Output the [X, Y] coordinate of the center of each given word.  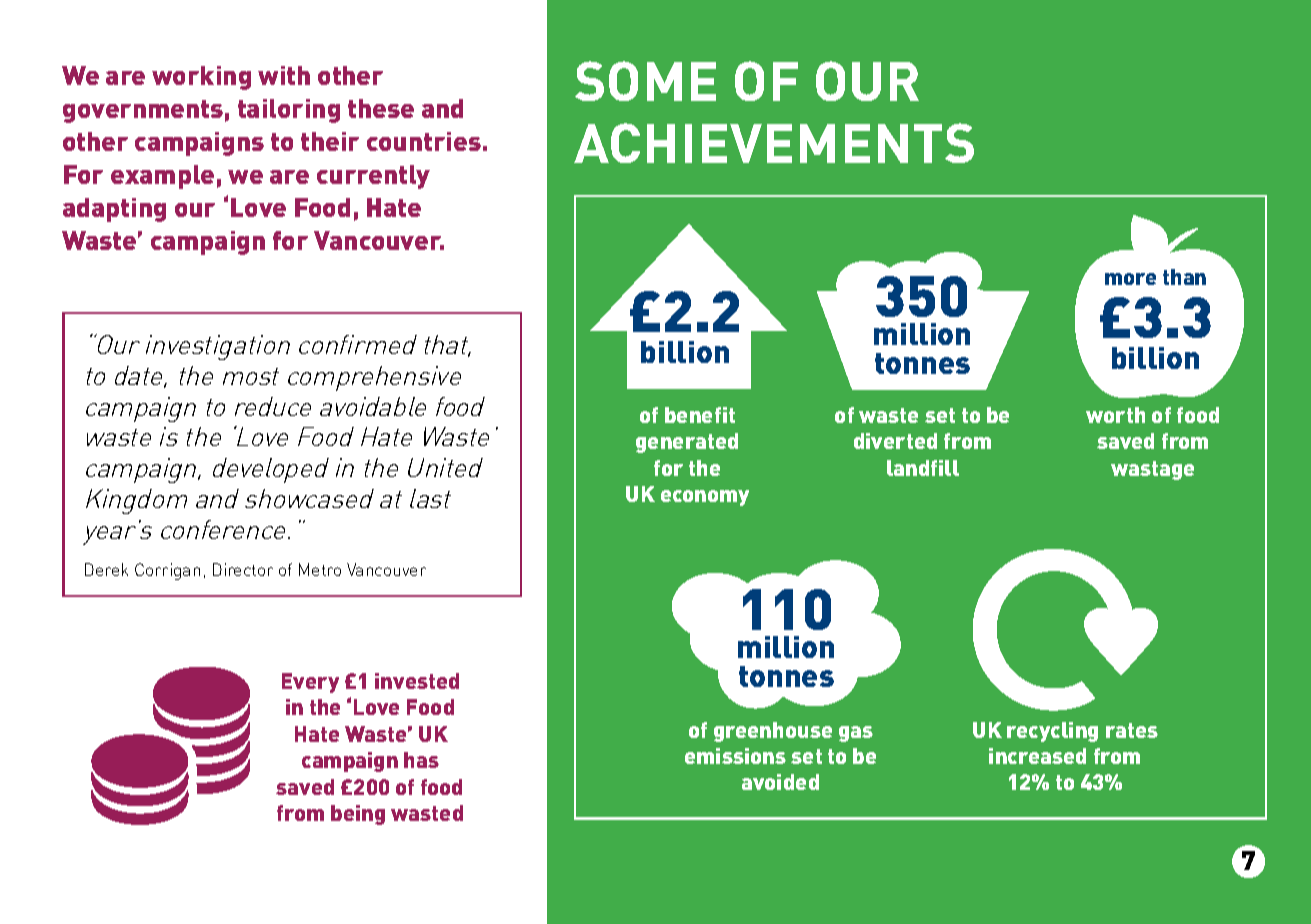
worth [1115, 415]
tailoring [289, 111]
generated [687, 443]
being [358, 815]
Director [243, 569]
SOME [645, 81]
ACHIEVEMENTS [774, 143]
